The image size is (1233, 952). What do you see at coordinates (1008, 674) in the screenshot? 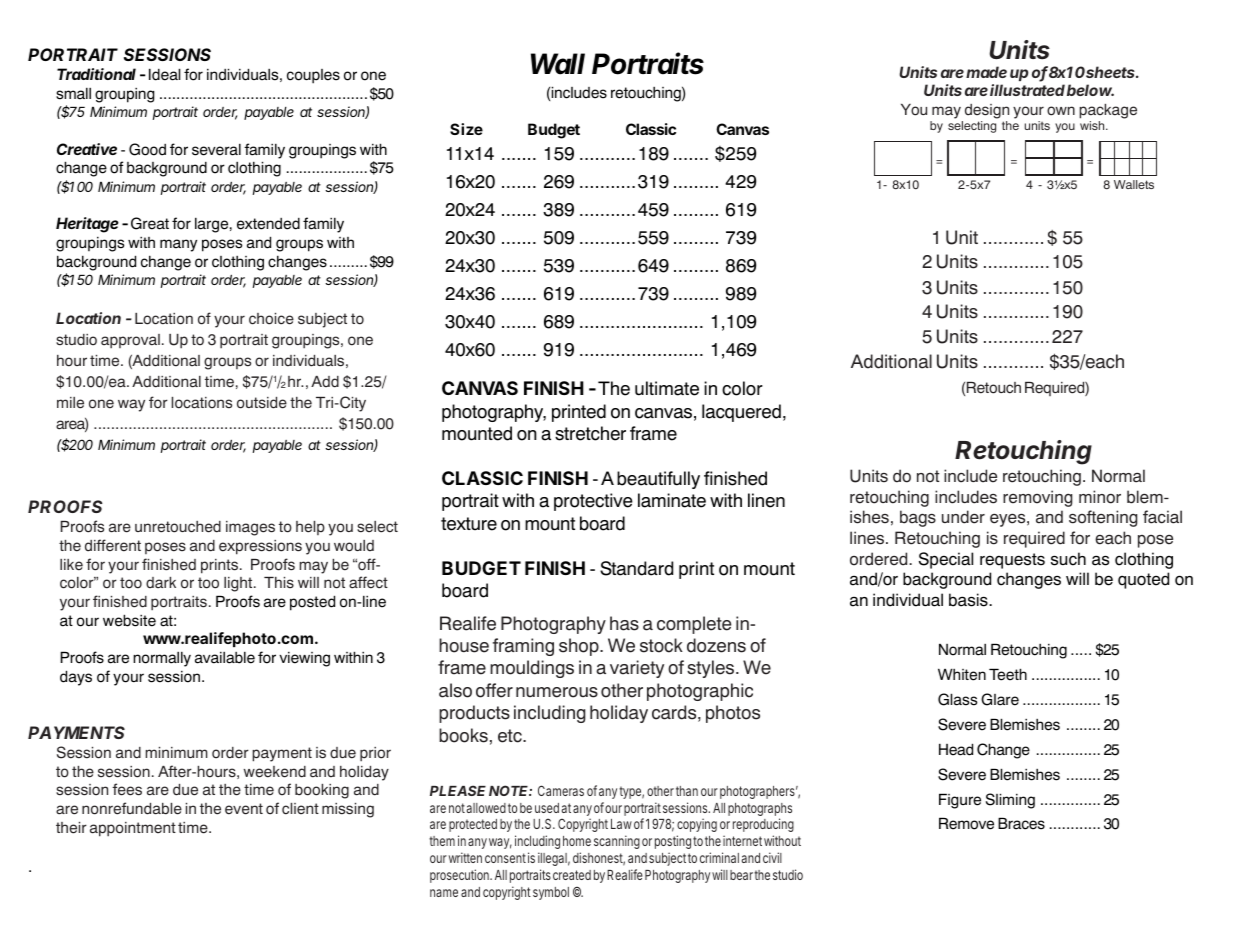
I see `Teeth` at bounding box center [1008, 674].
